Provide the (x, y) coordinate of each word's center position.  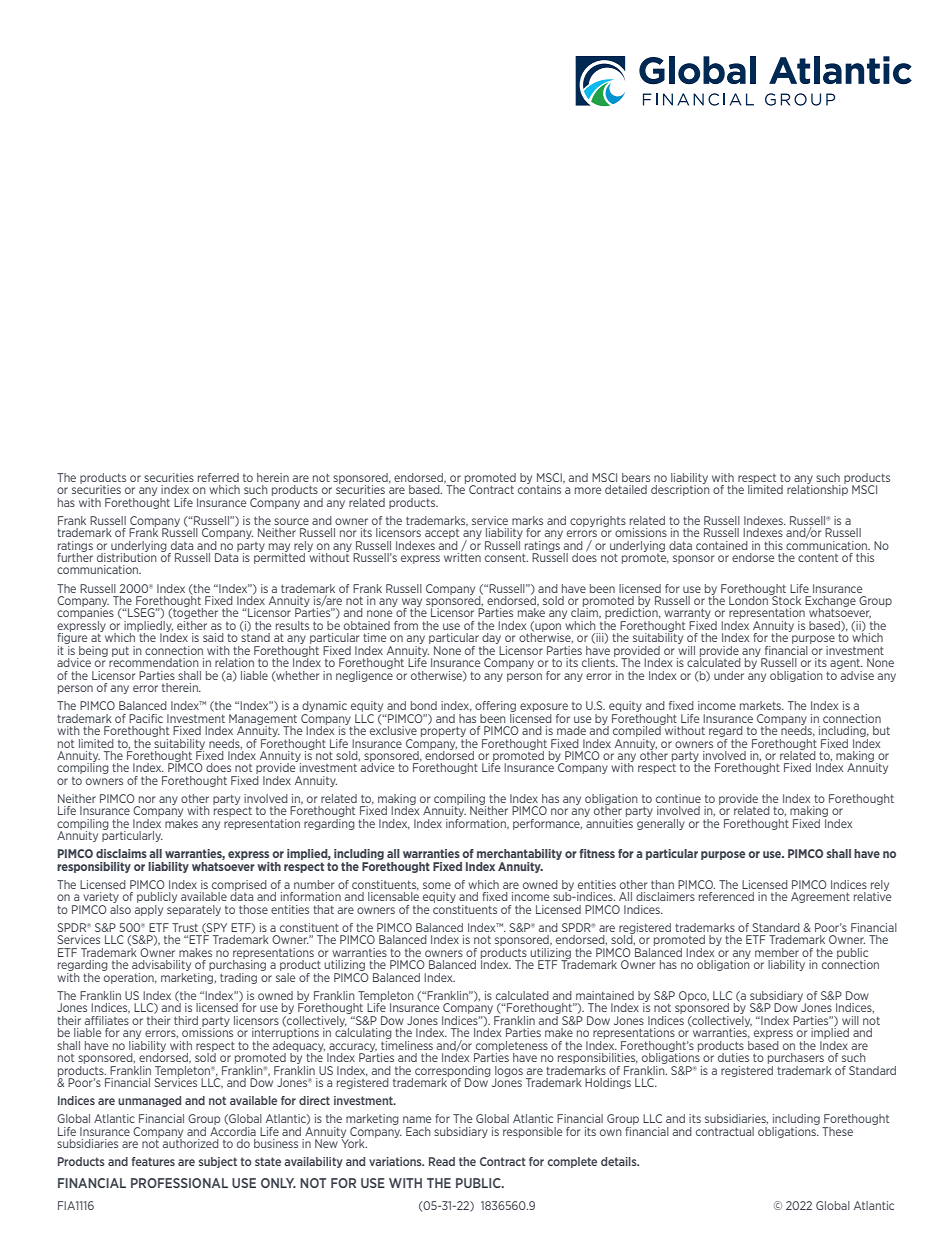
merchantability (519, 856)
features (153, 1161)
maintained (605, 995)
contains (541, 488)
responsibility (94, 867)
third (186, 1020)
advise (856, 674)
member (777, 952)
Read (442, 1161)
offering (495, 708)
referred (218, 477)
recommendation (154, 661)
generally (661, 823)
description (680, 489)
